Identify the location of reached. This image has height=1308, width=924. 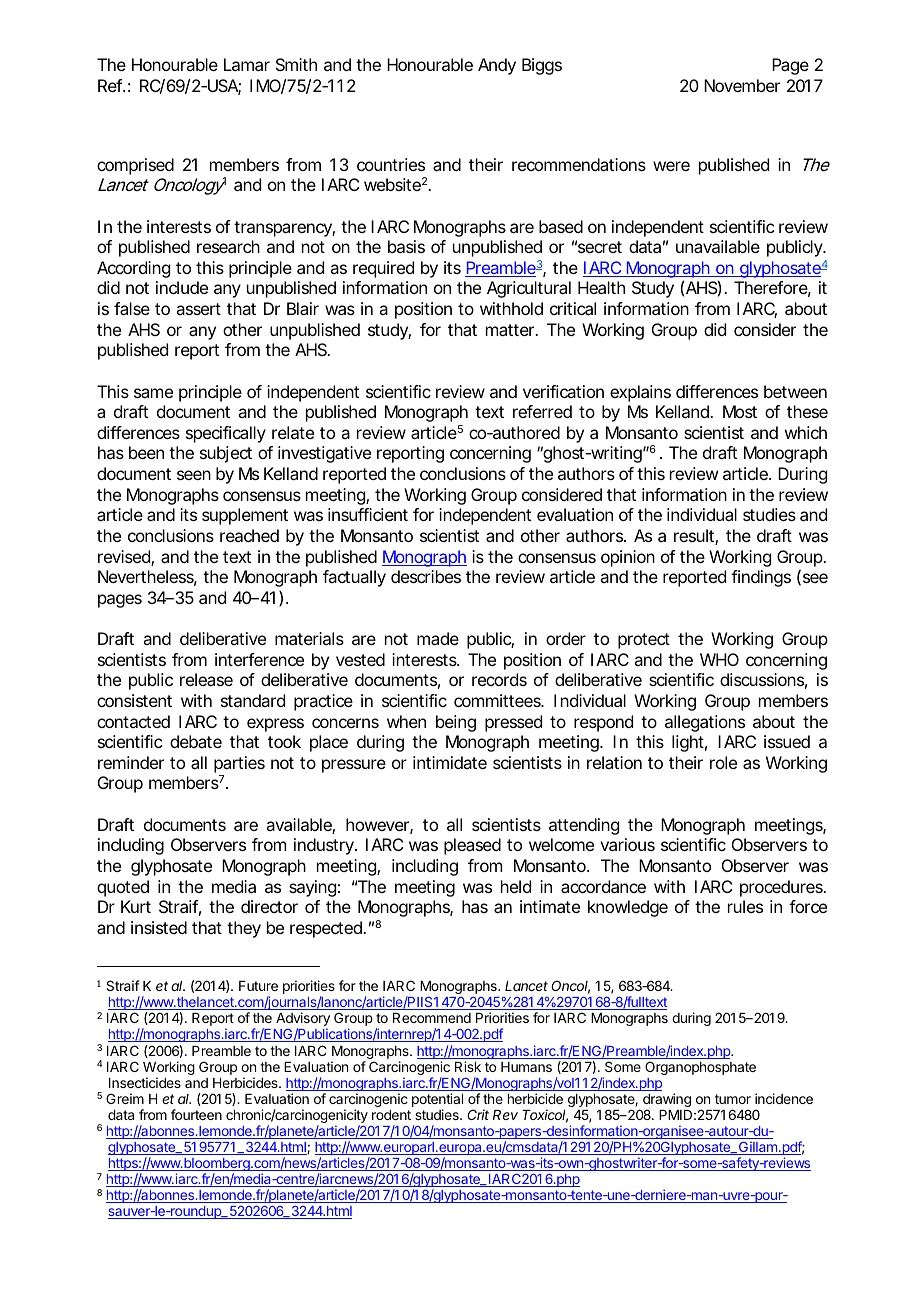
(249, 535).
